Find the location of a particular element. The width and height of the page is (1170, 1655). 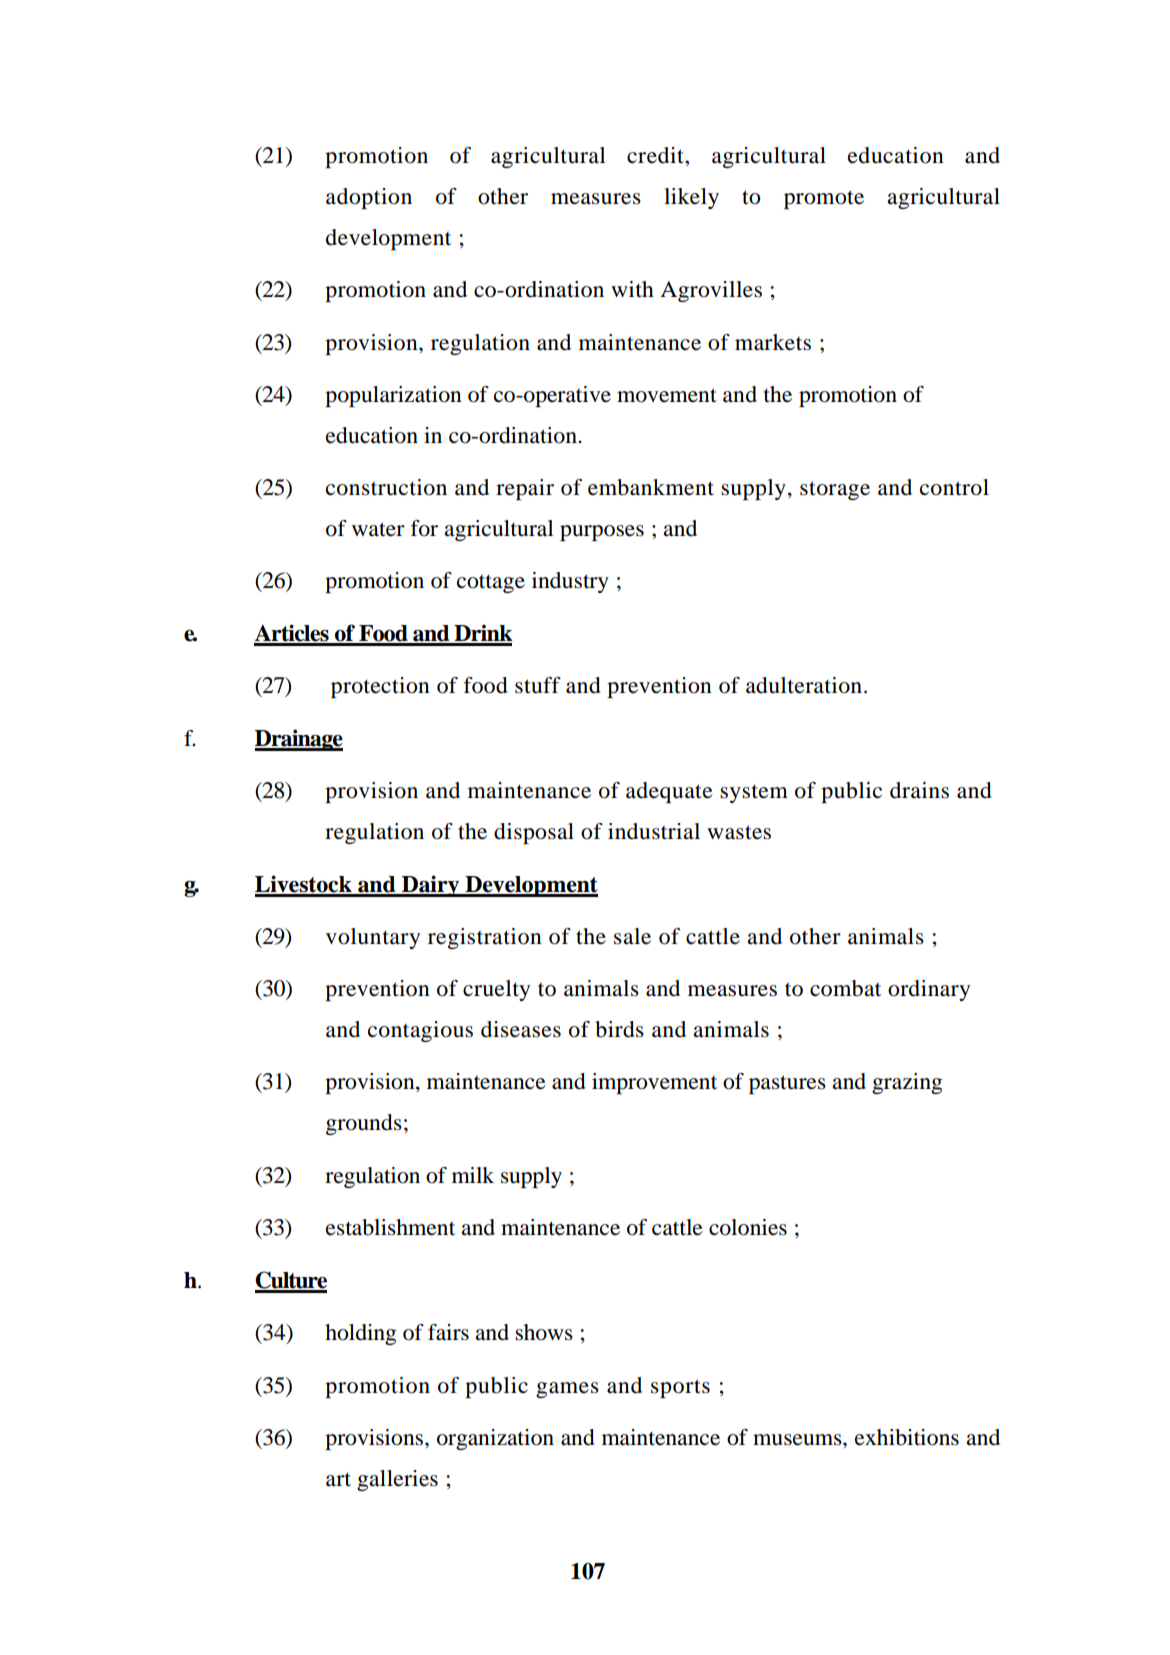

birds is located at coordinates (619, 1029).
